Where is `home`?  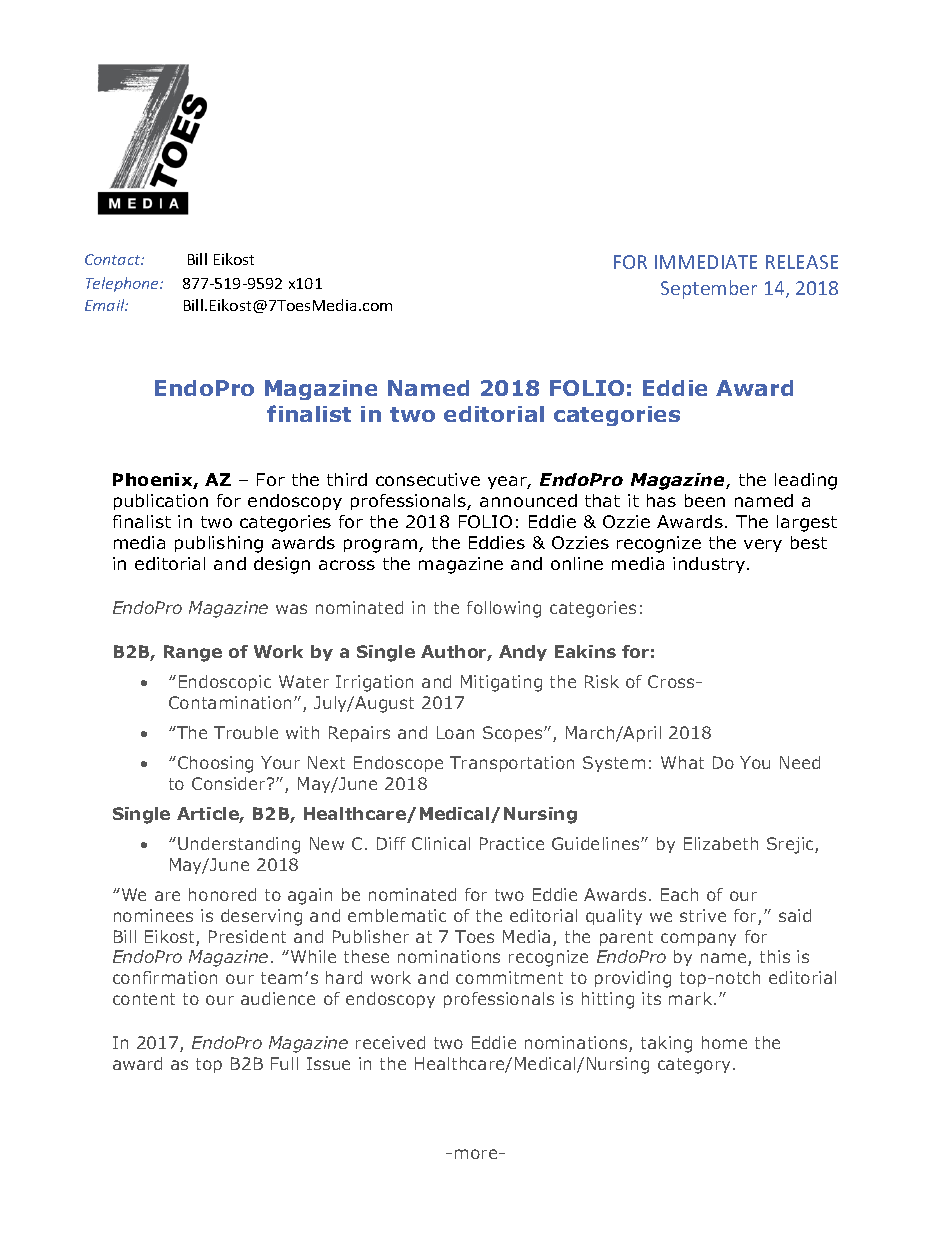 home is located at coordinates (724, 1042).
